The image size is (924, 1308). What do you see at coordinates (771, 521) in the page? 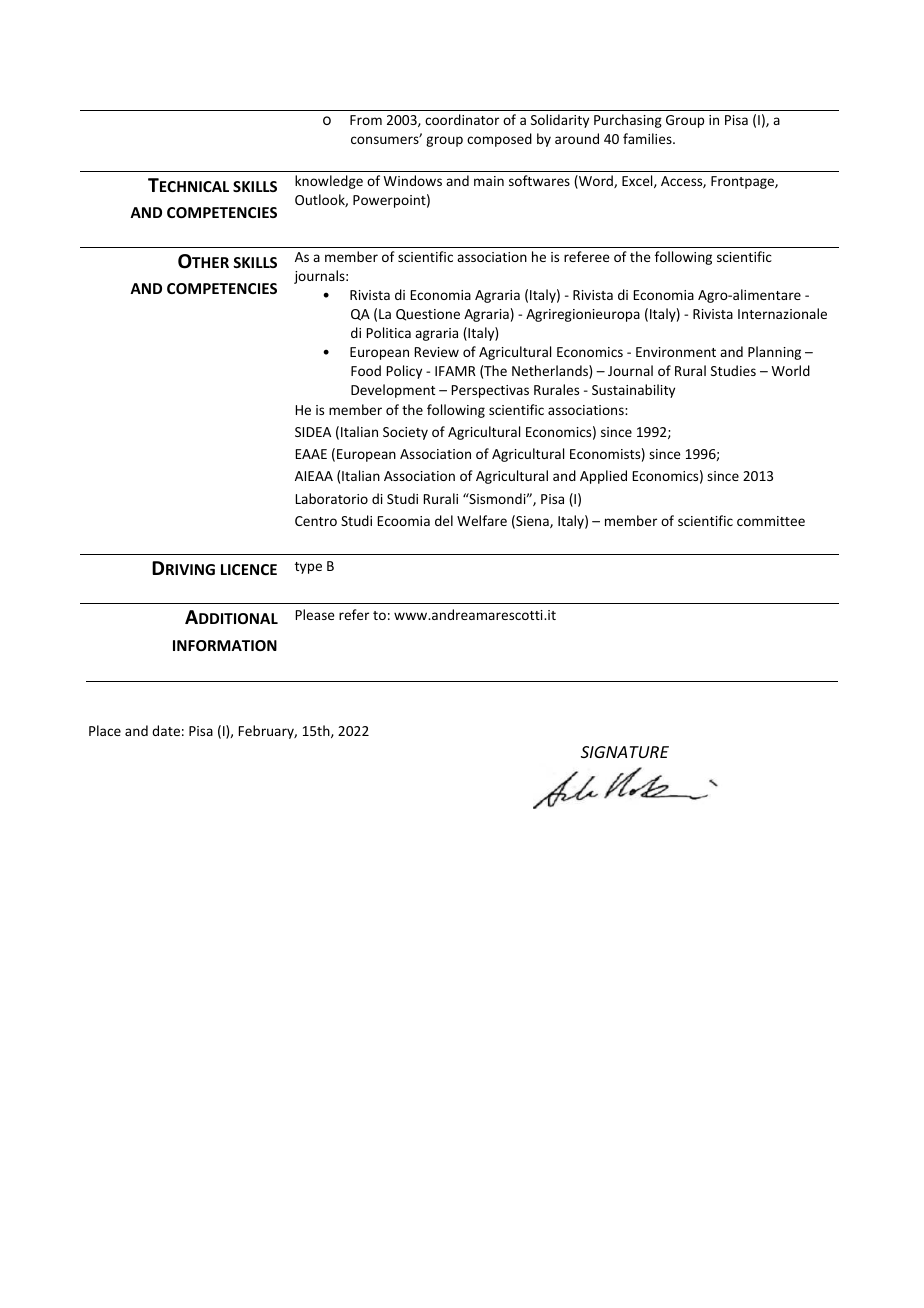
I see `committee` at bounding box center [771, 521].
